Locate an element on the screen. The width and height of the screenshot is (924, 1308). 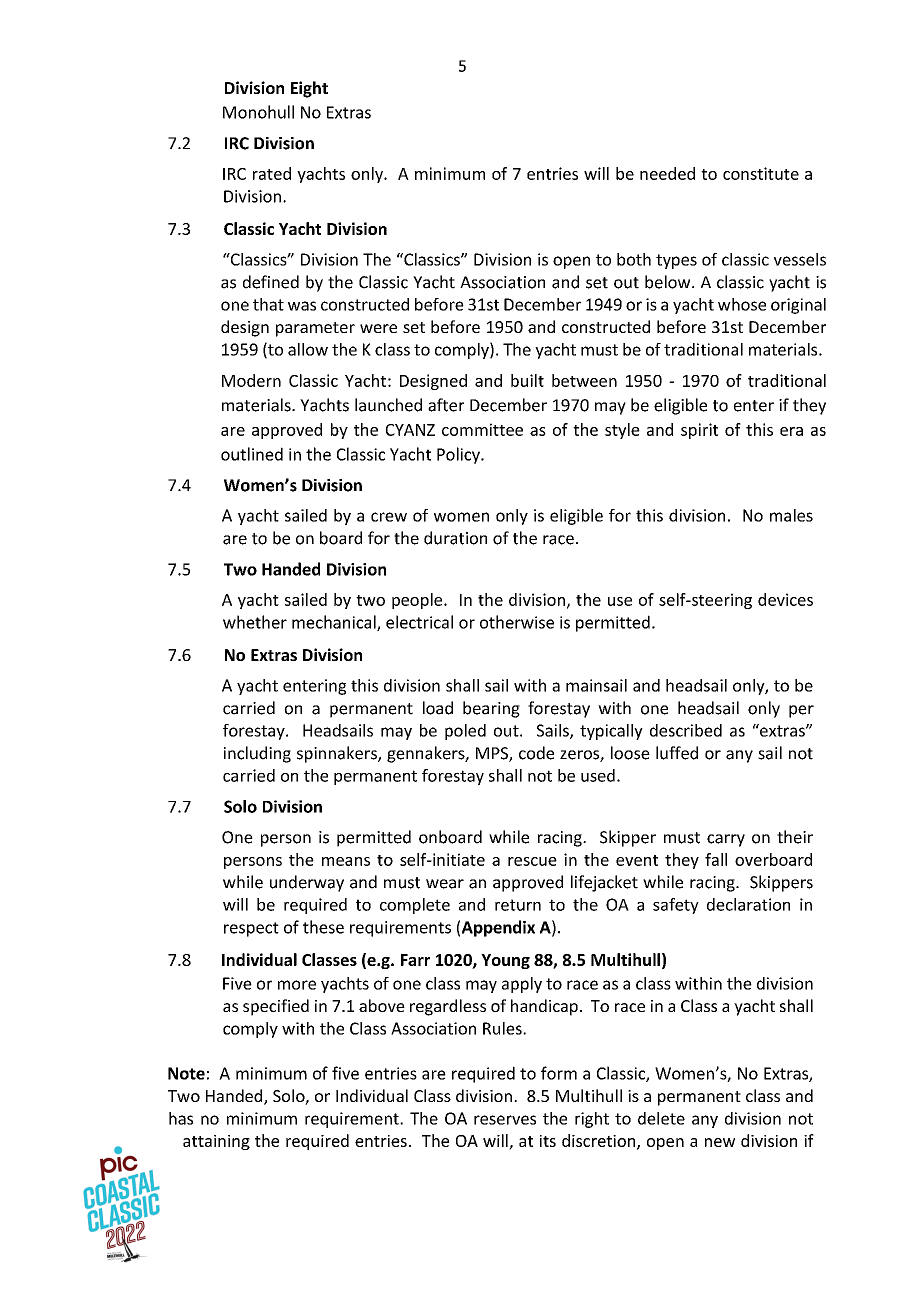
devices is located at coordinates (785, 599).
